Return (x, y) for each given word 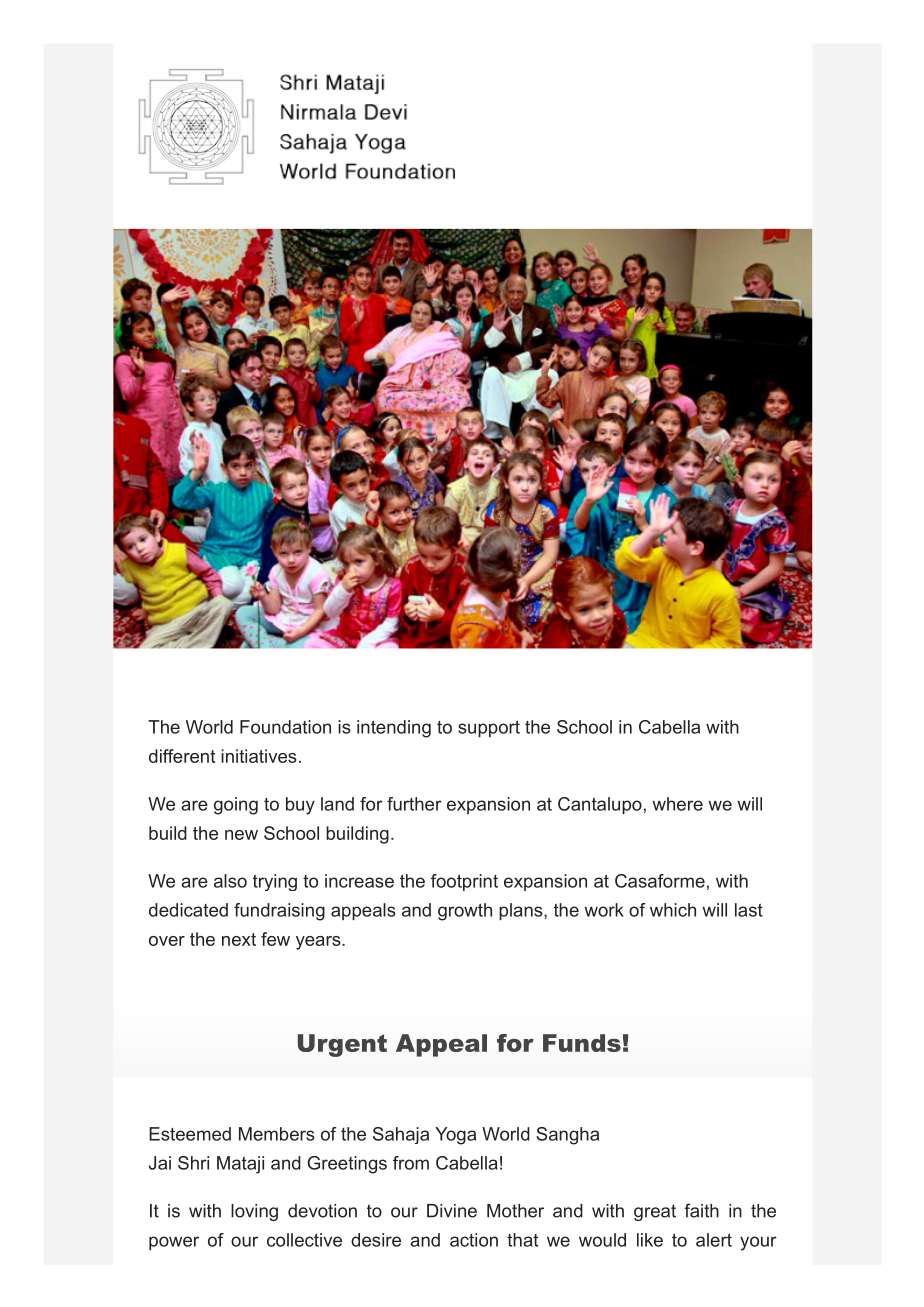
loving (254, 1212)
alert (714, 1240)
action (474, 1240)
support (489, 728)
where (677, 804)
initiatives (259, 756)
